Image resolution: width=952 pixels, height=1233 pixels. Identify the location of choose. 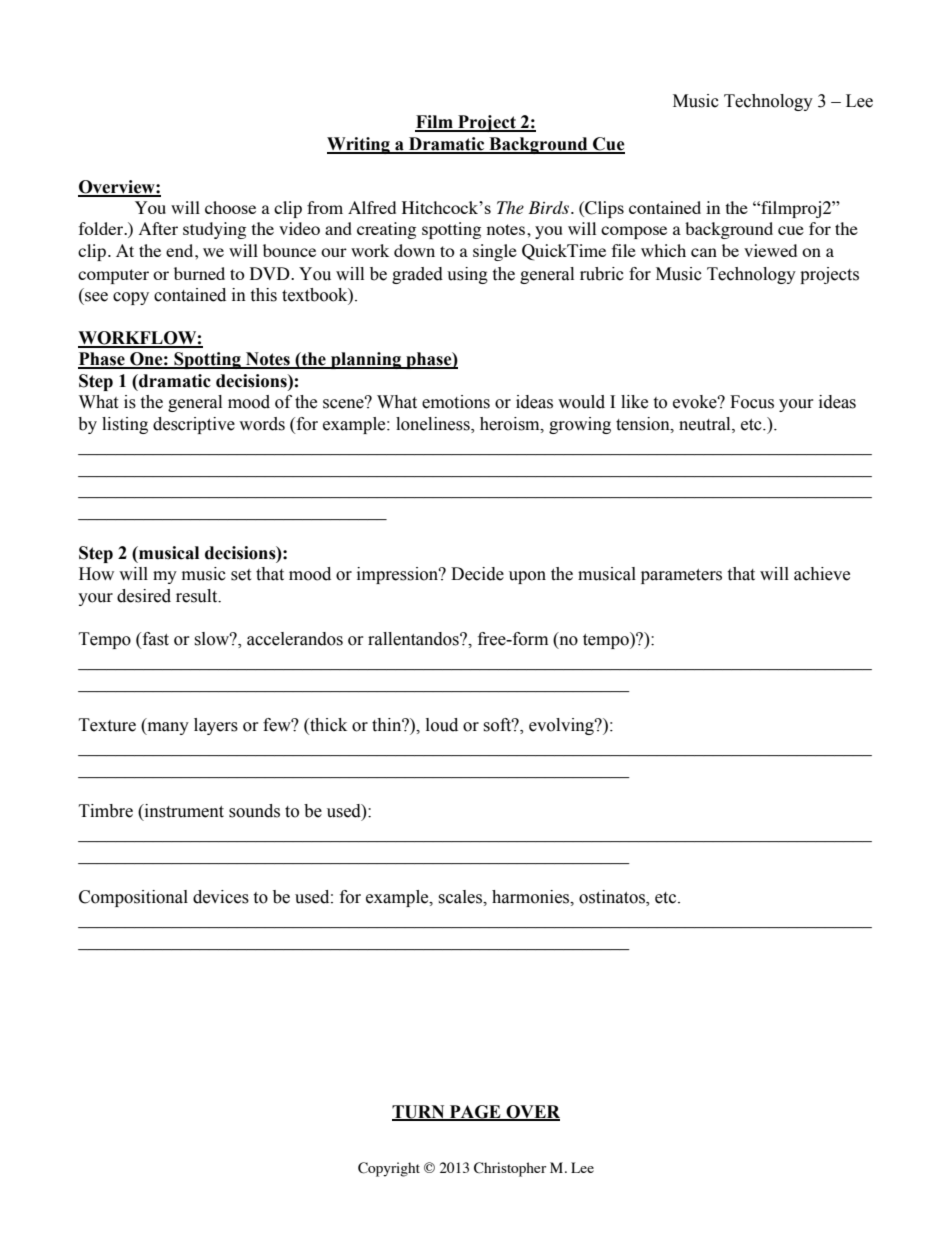
(230, 207).
